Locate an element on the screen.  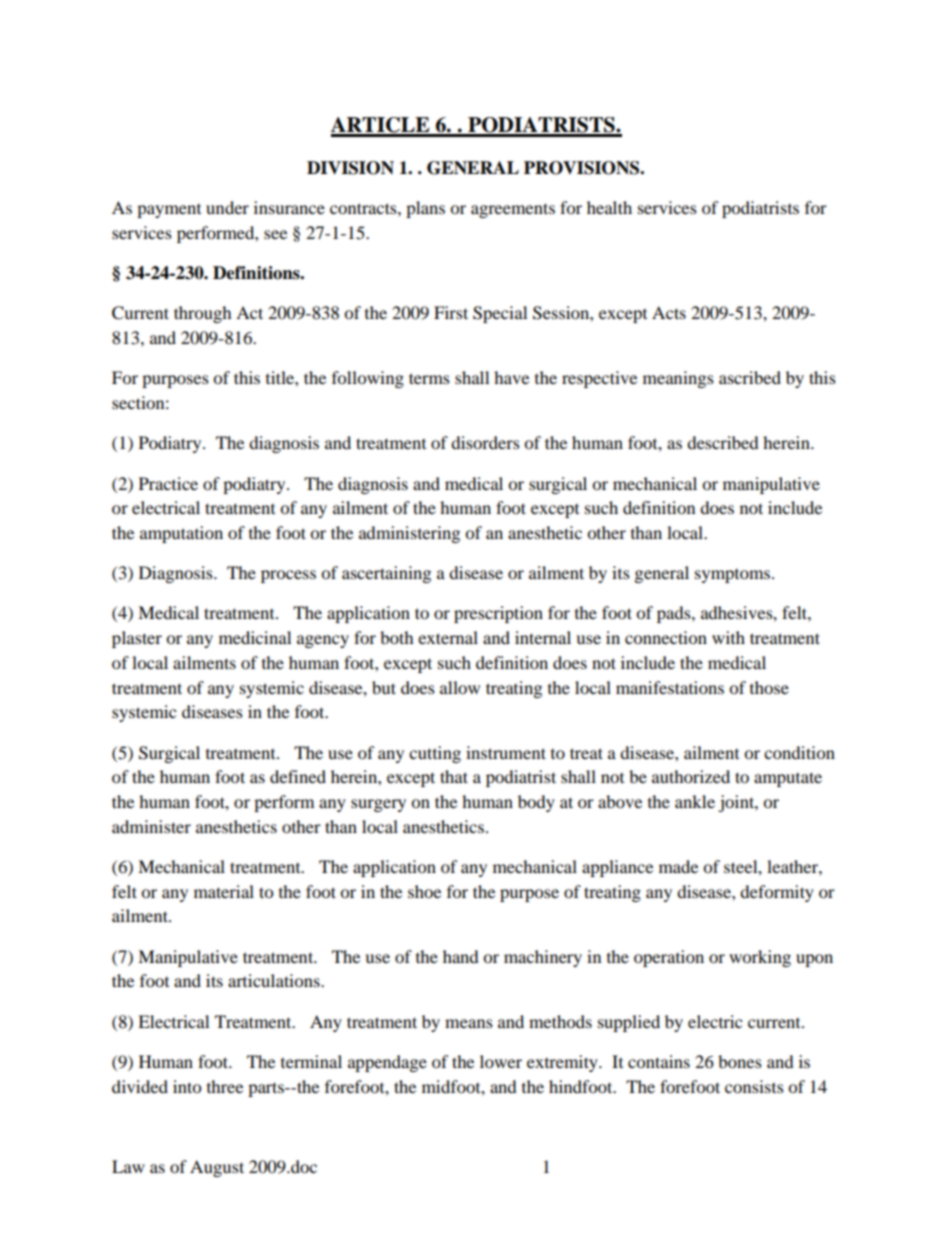
with is located at coordinates (728, 637).
